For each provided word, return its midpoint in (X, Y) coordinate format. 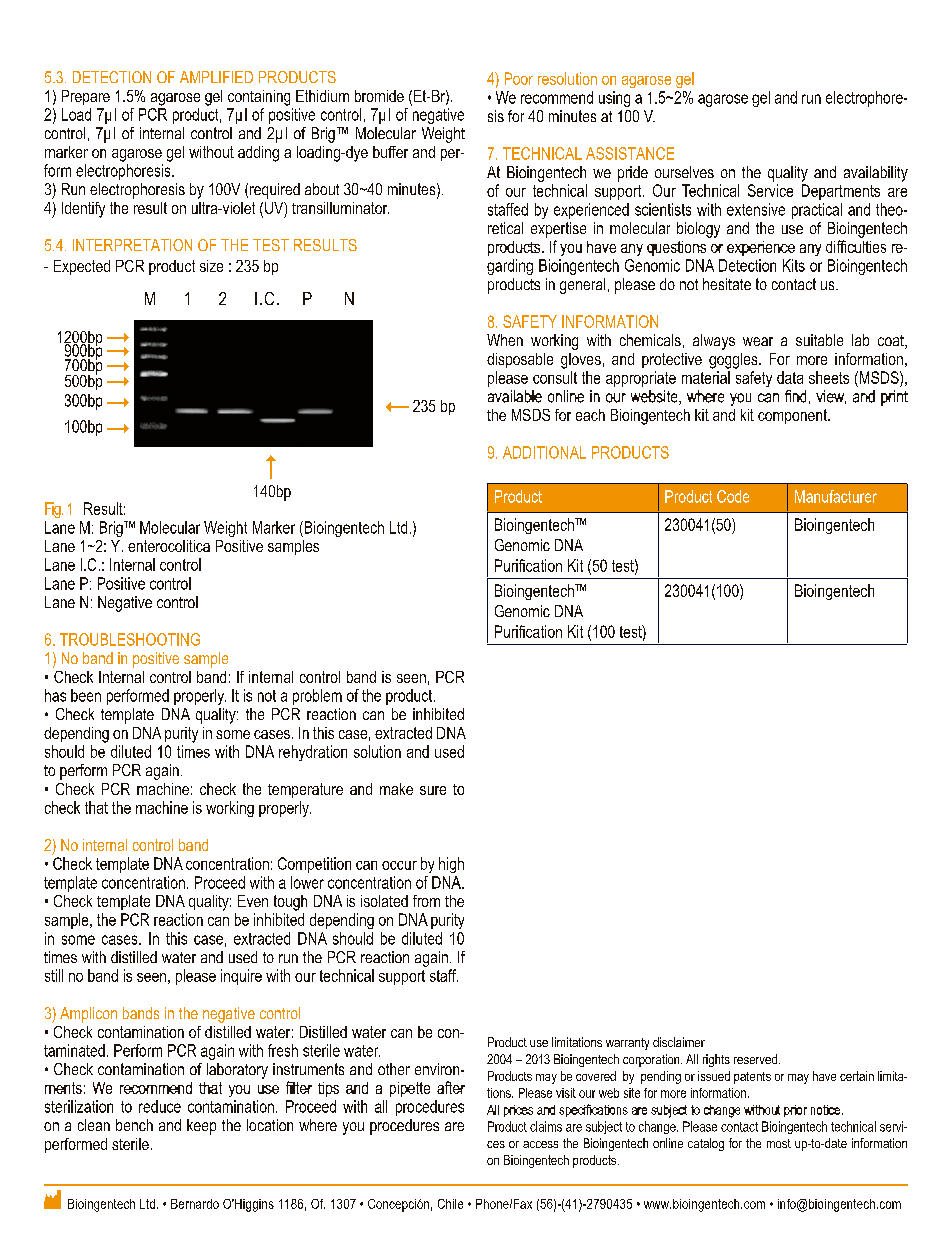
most (779, 1143)
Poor (519, 78)
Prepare (86, 97)
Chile (450, 1204)
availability (876, 174)
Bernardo (195, 1204)
